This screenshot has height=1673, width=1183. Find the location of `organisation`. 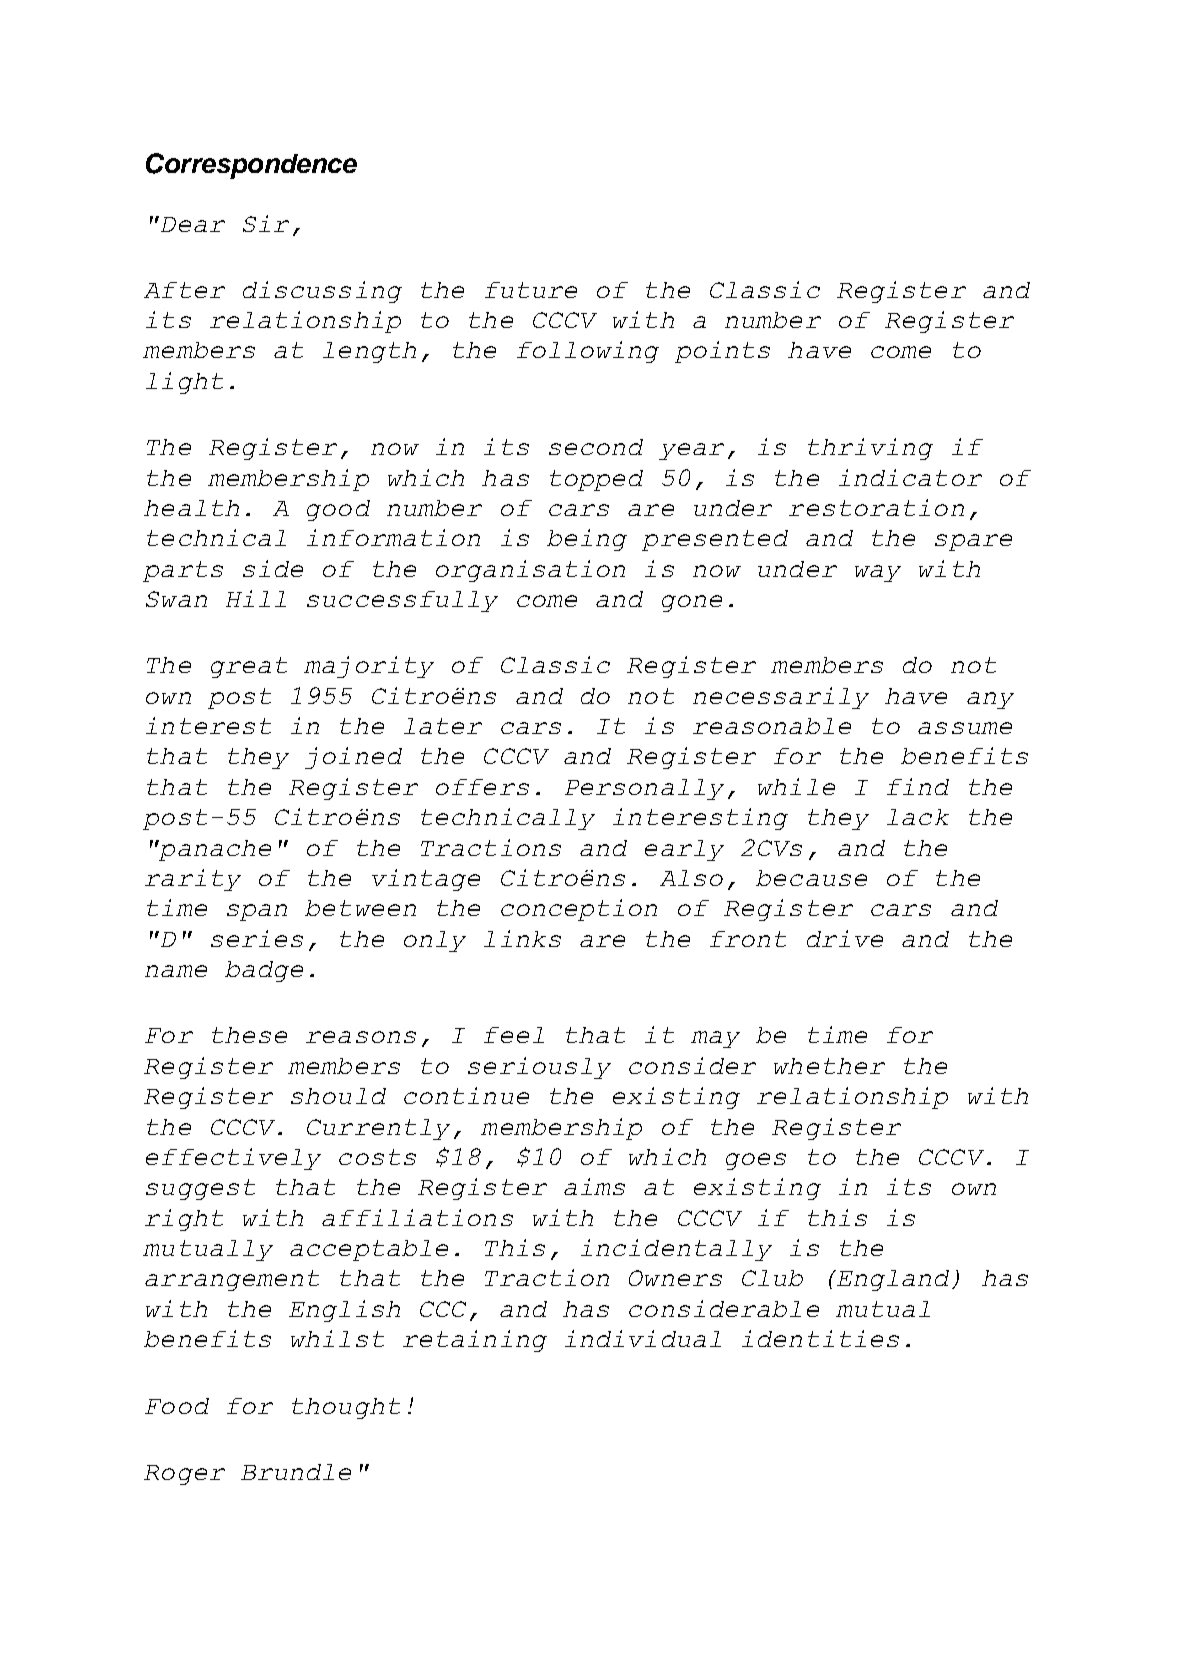

organisation is located at coordinates (530, 571).
